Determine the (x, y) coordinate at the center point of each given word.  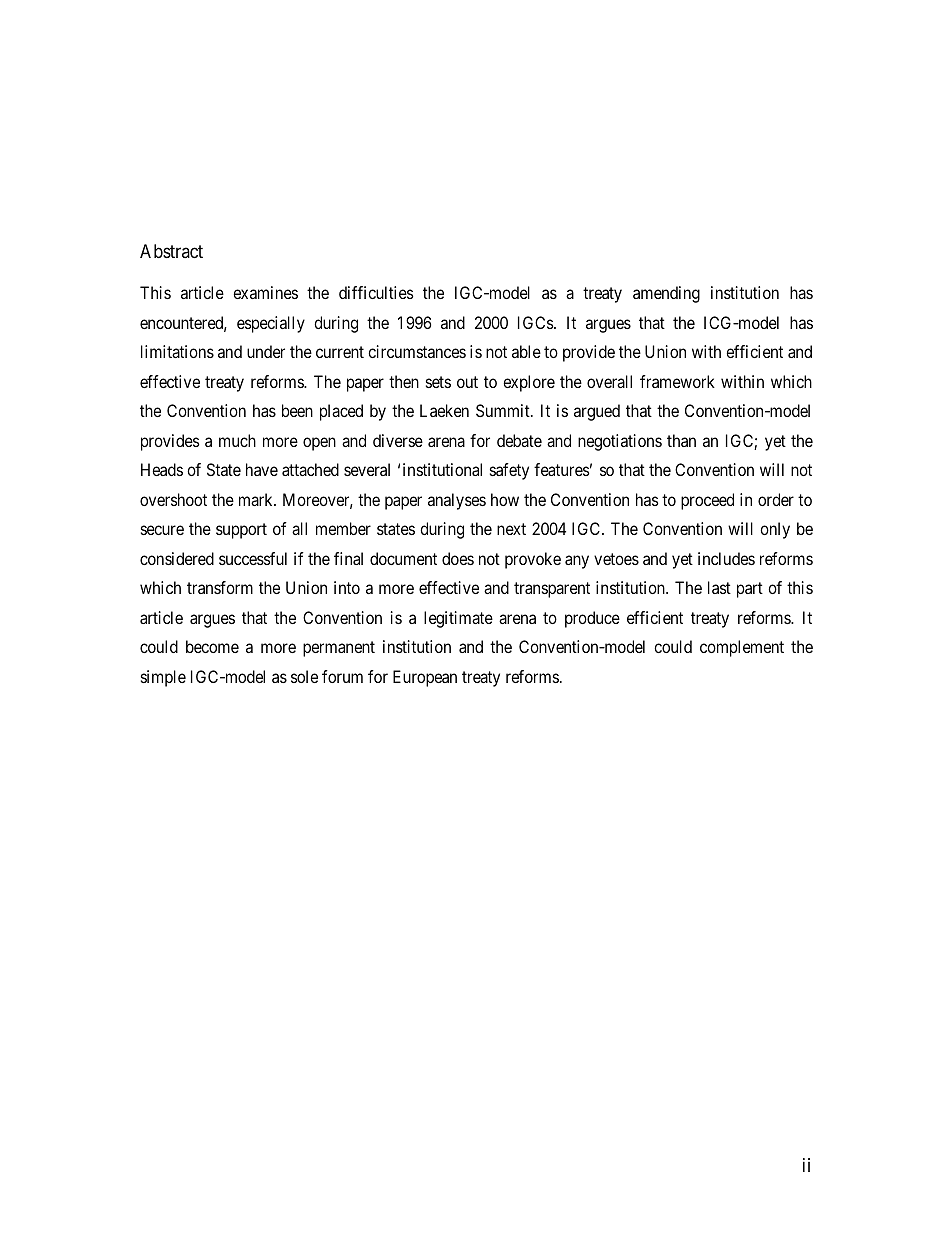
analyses (457, 501)
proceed (707, 501)
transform (220, 587)
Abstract (171, 251)
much (237, 440)
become (212, 646)
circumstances (417, 351)
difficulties (376, 292)
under (266, 351)
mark (257, 499)
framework (677, 381)
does (458, 558)
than (681, 440)
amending (666, 294)
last (719, 587)
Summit (504, 410)
